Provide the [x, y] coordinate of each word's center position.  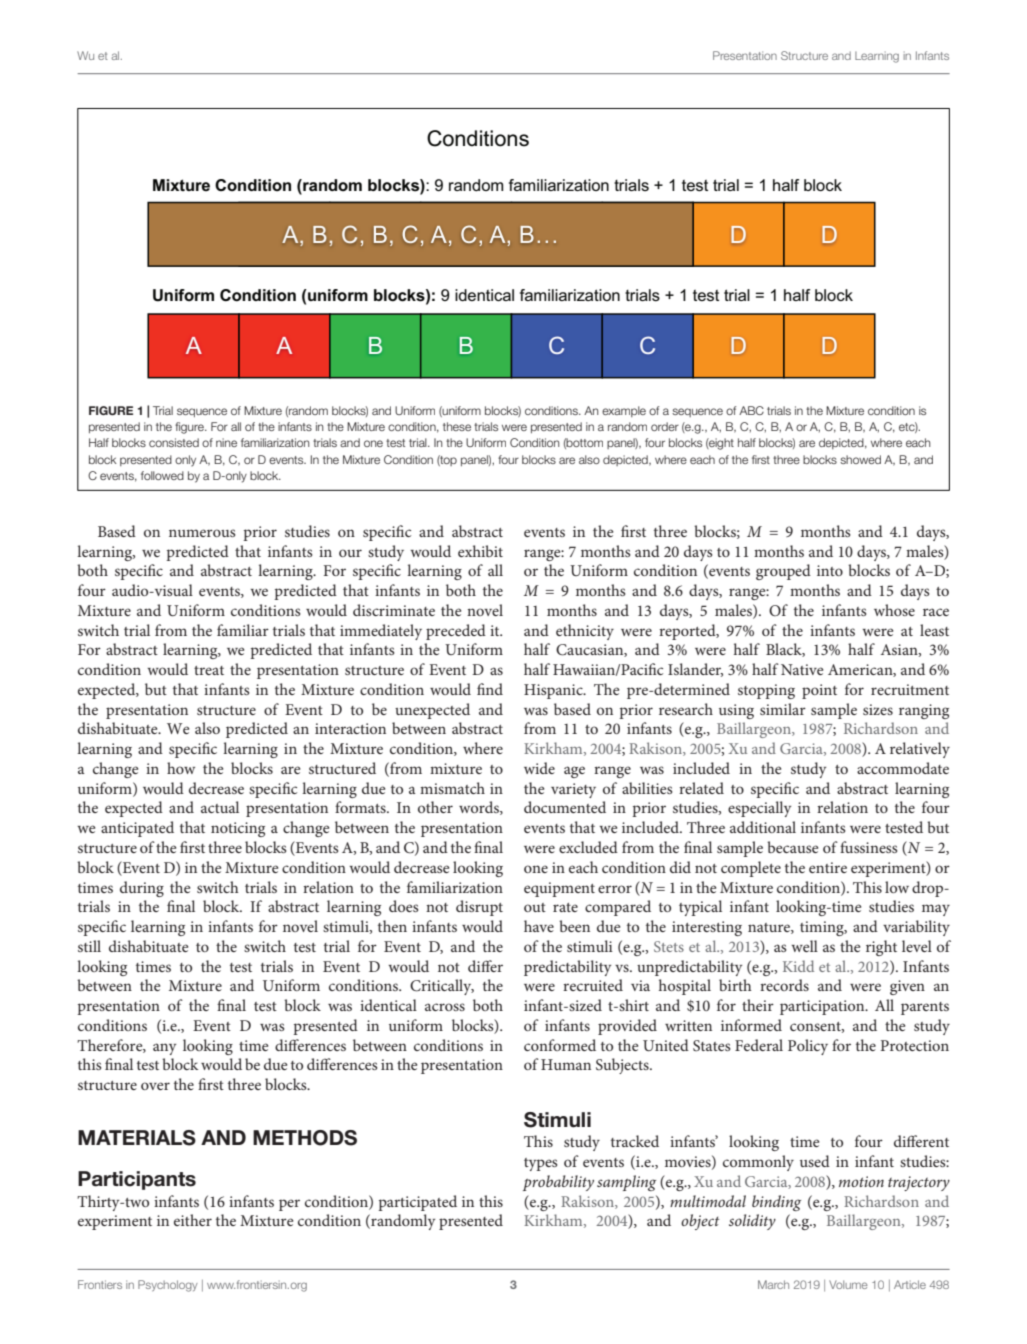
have [539, 926]
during [142, 889]
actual [220, 807]
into [830, 570]
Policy [808, 1047]
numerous [202, 533]
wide [539, 768]
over [155, 1086]
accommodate [903, 768]
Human [566, 1064]
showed [860, 459]
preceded [456, 632]
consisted [174, 442]
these [457, 426]
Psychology [168, 1286]
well [804, 946]
